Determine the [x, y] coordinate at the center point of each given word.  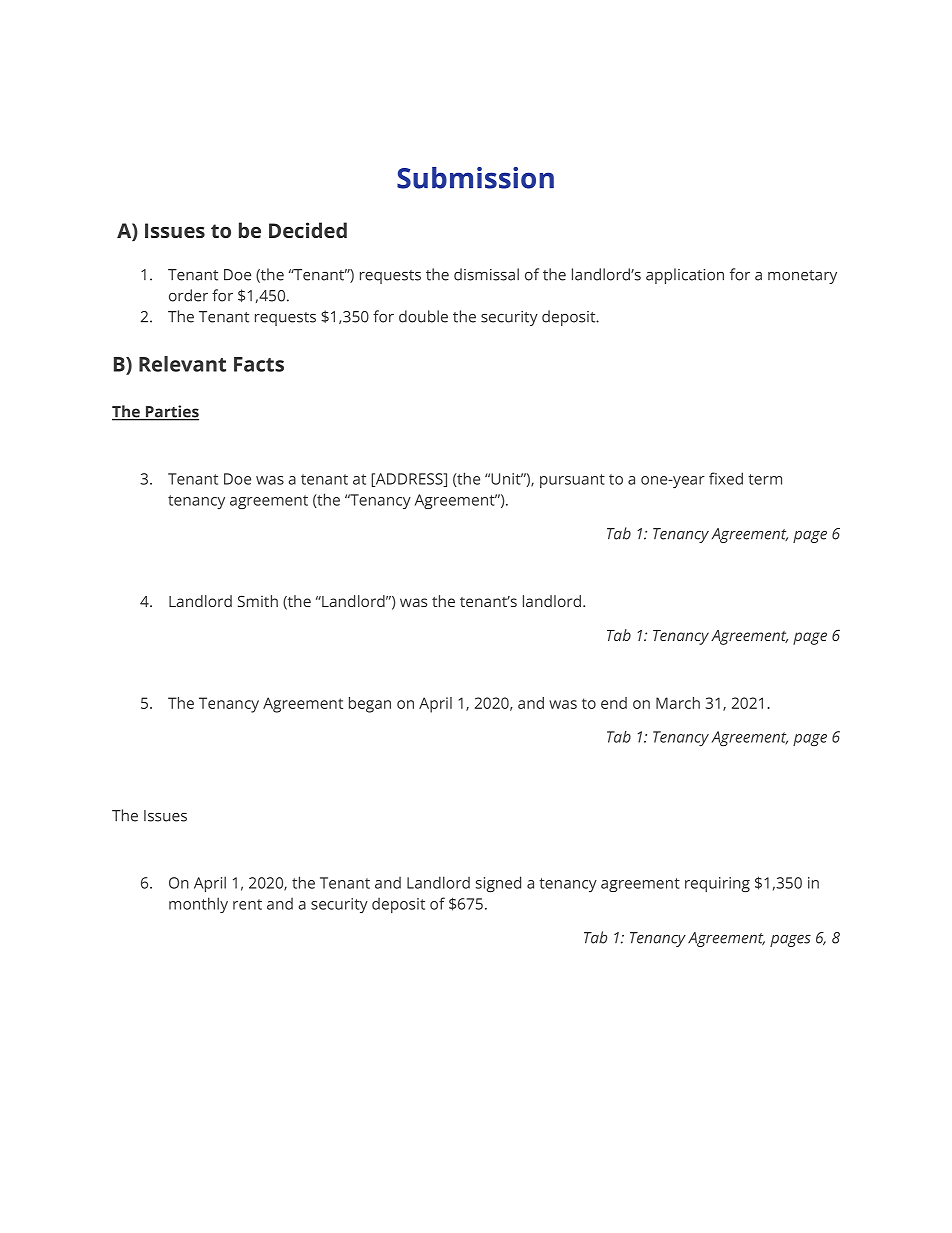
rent [247, 904]
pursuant [572, 481]
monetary [802, 277]
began [370, 705]
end [614, 703]
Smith [258, 601]
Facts [259, 364]
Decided [308, 230]
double [423, 316]
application [685, 276]
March [678, 703]
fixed [726, 478]
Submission [475, 178]
